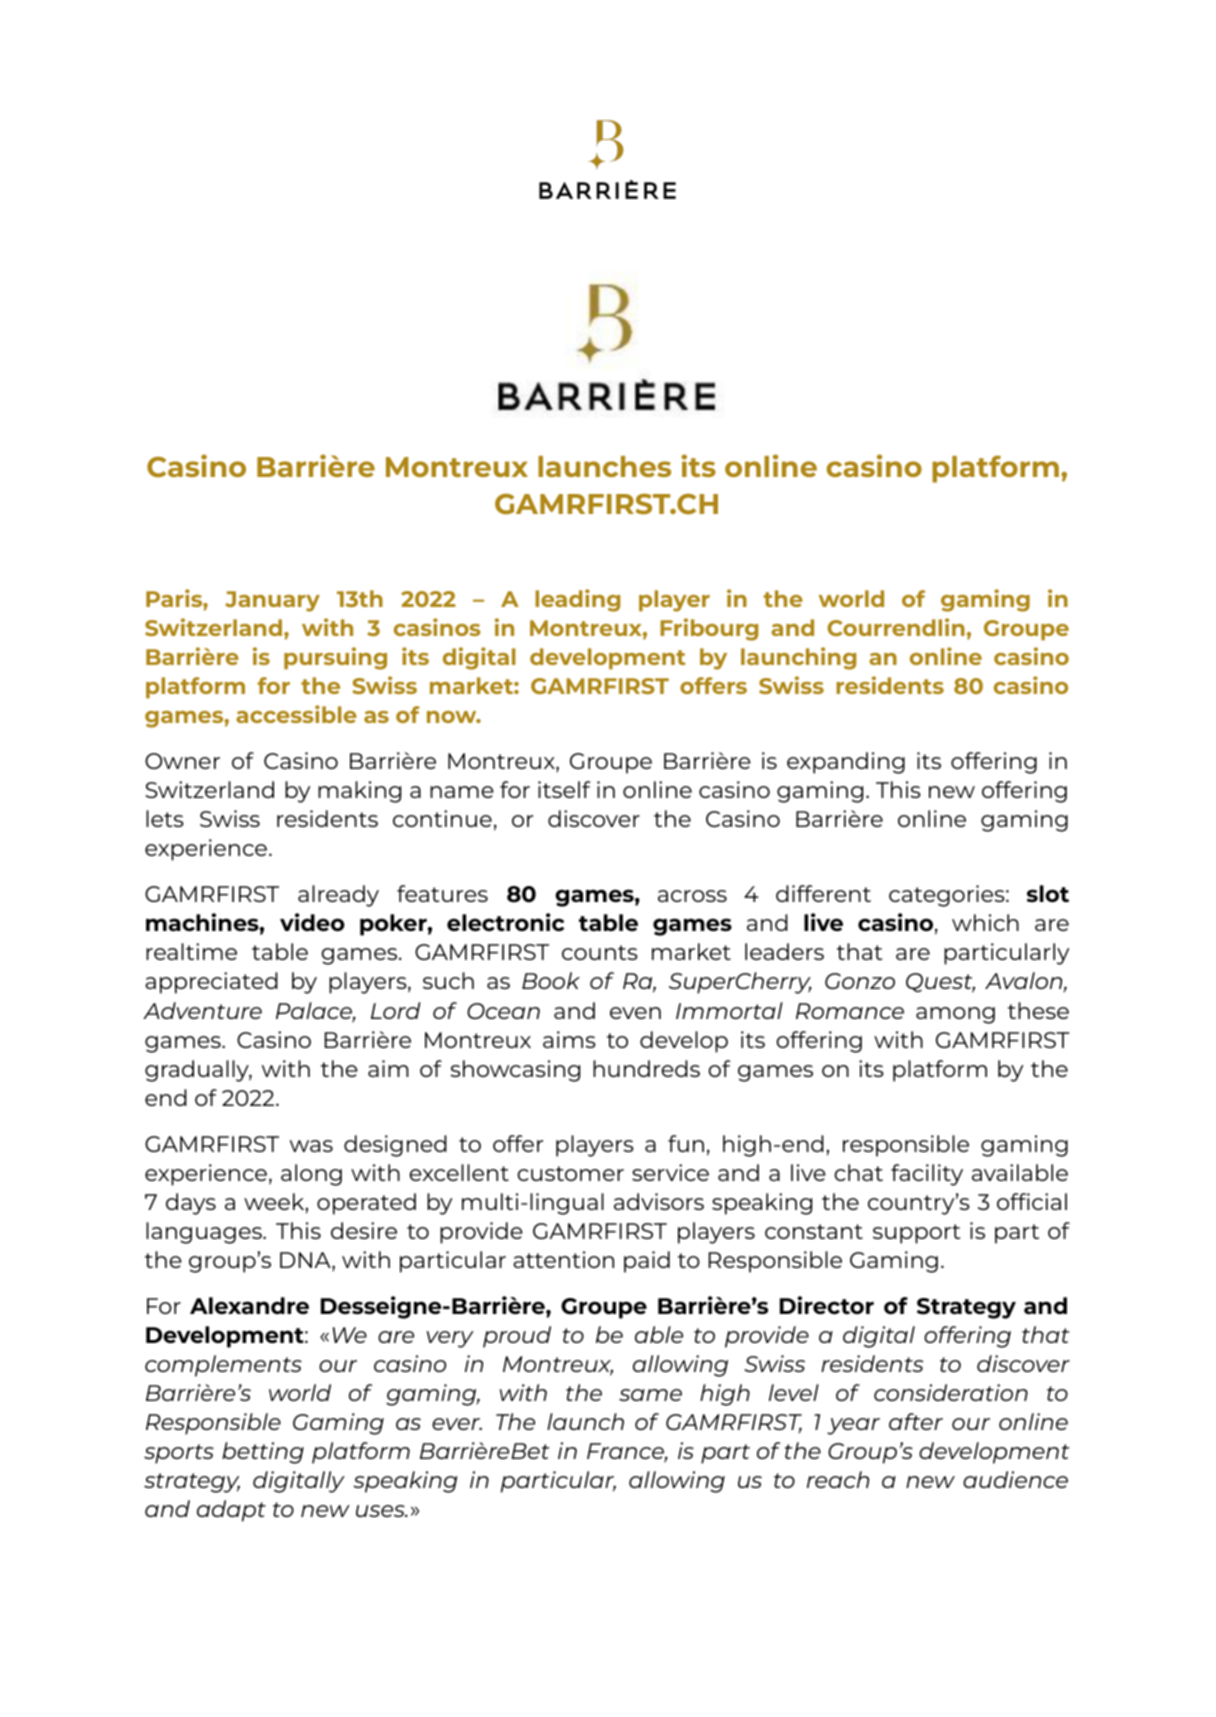 This image has width=1216, height=1717. What do you see at coordinates (211, 983) in the image?
I see `appreciated` at bounding box center [211, 983].
